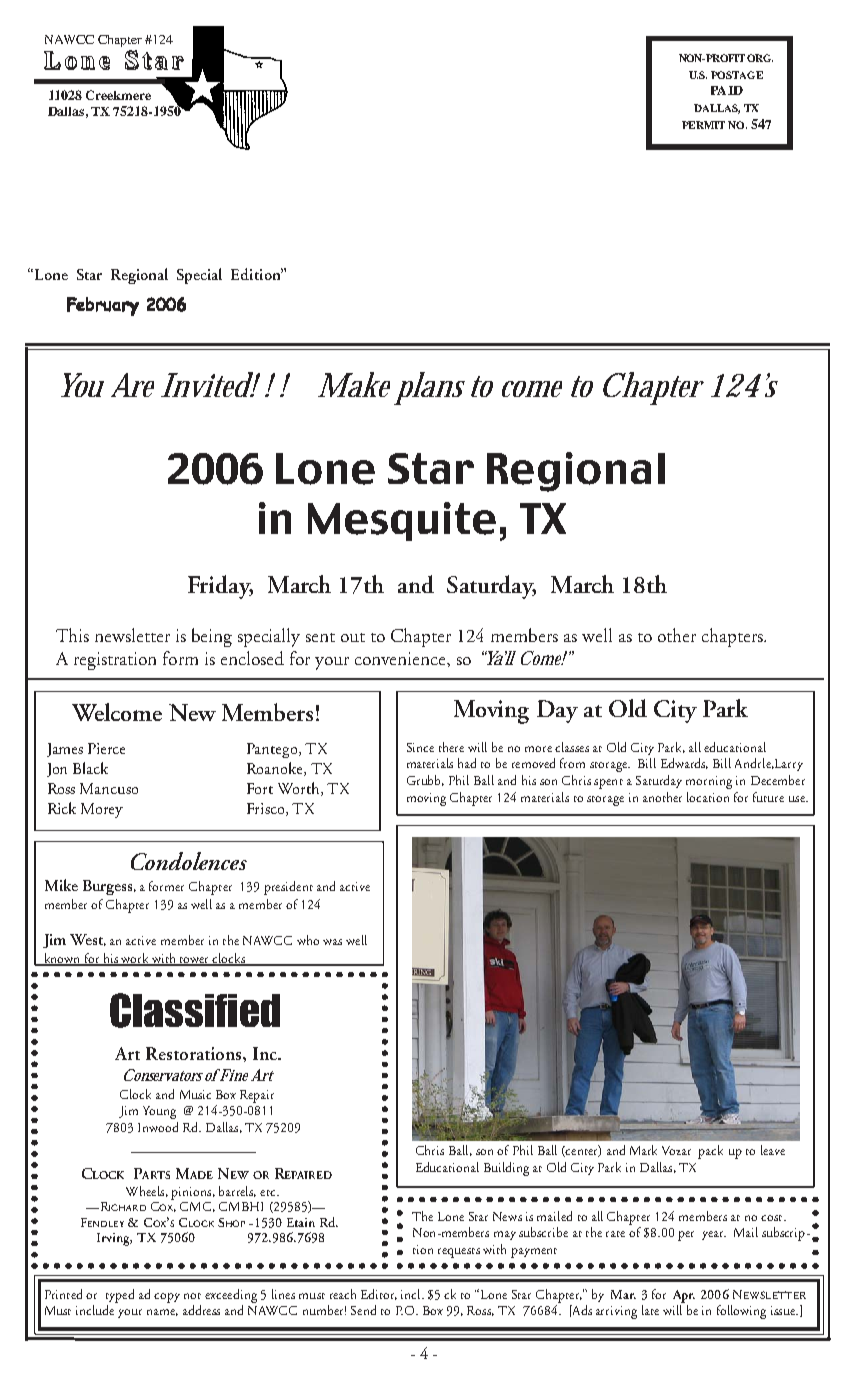 This screenshot has height=1400, width=849. Describe the element at coordinates (684, 1296) in the screenshot. I see `Apr` at that location.
